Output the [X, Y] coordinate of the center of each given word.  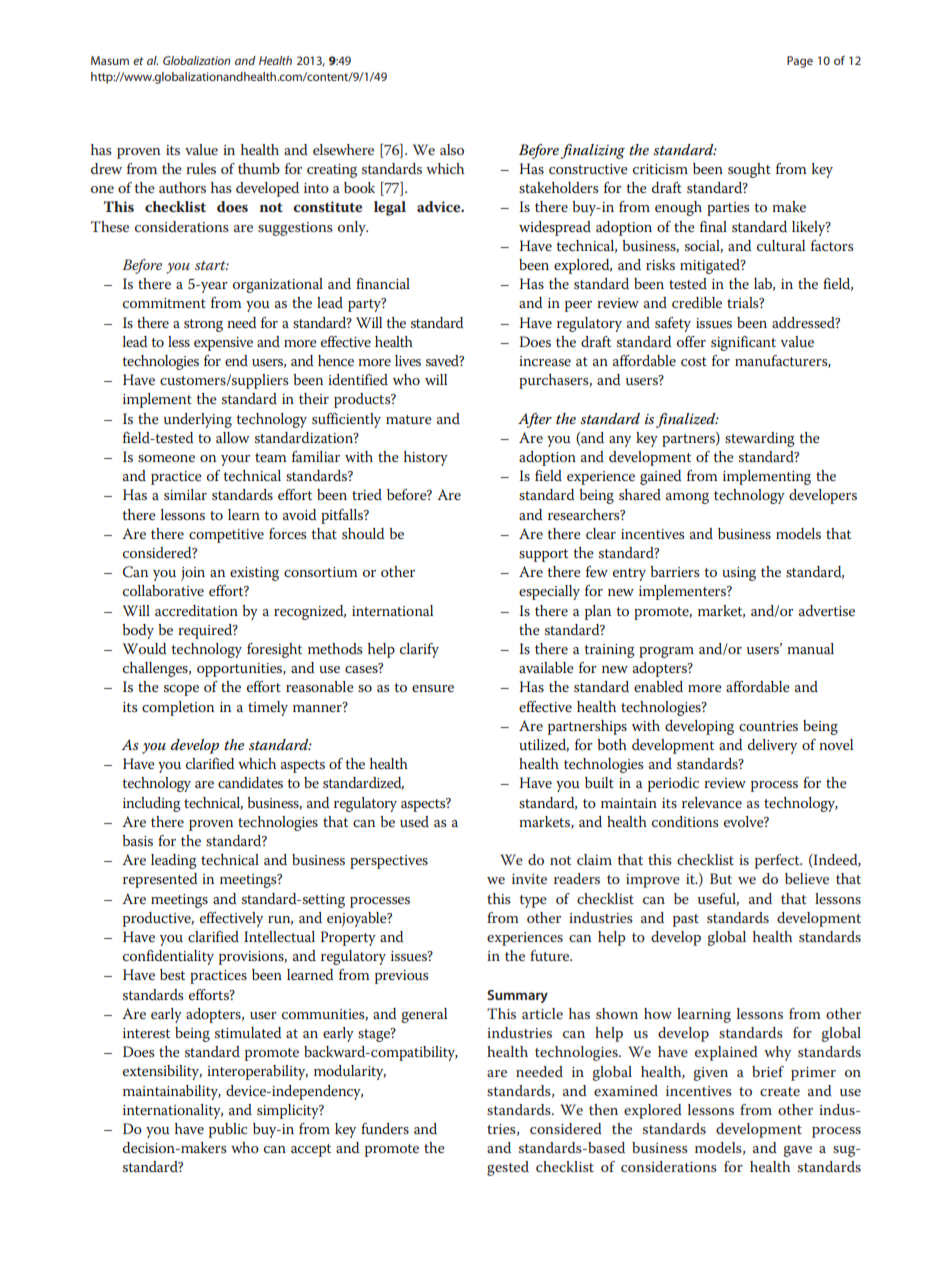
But [721, 878]
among [687, 498]
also [452, 149]
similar [185, 494]
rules [201, 168]
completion [178, 708]
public [228, 1130]
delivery [772, 746]
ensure [433, 688]
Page [800, 62]
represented [160, 880]
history [426, 458]
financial [383, 283]
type [533, 901]
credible [697, 302]
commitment [164, 303]
